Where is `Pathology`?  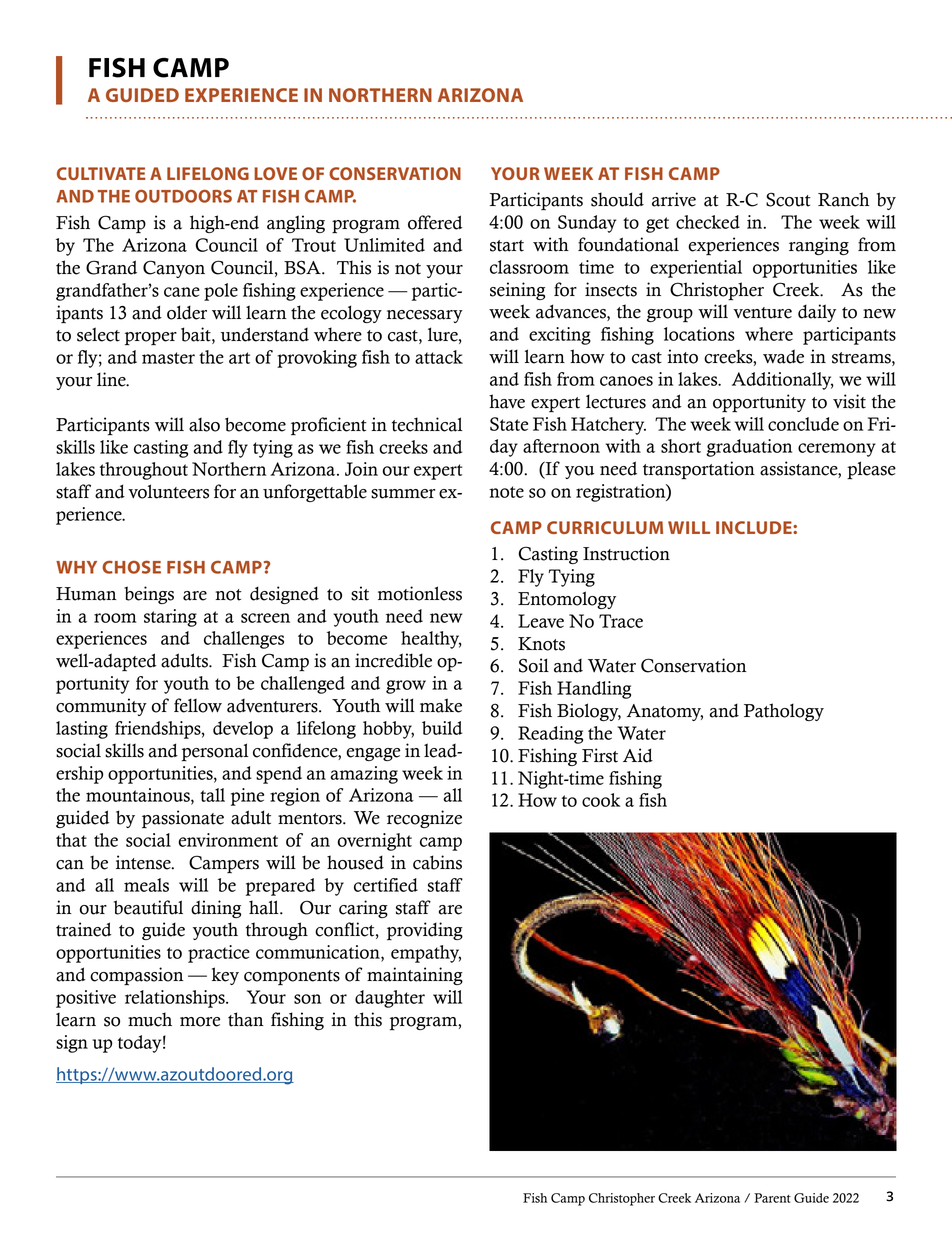 Pathology is located at coordinates (784, 712).
